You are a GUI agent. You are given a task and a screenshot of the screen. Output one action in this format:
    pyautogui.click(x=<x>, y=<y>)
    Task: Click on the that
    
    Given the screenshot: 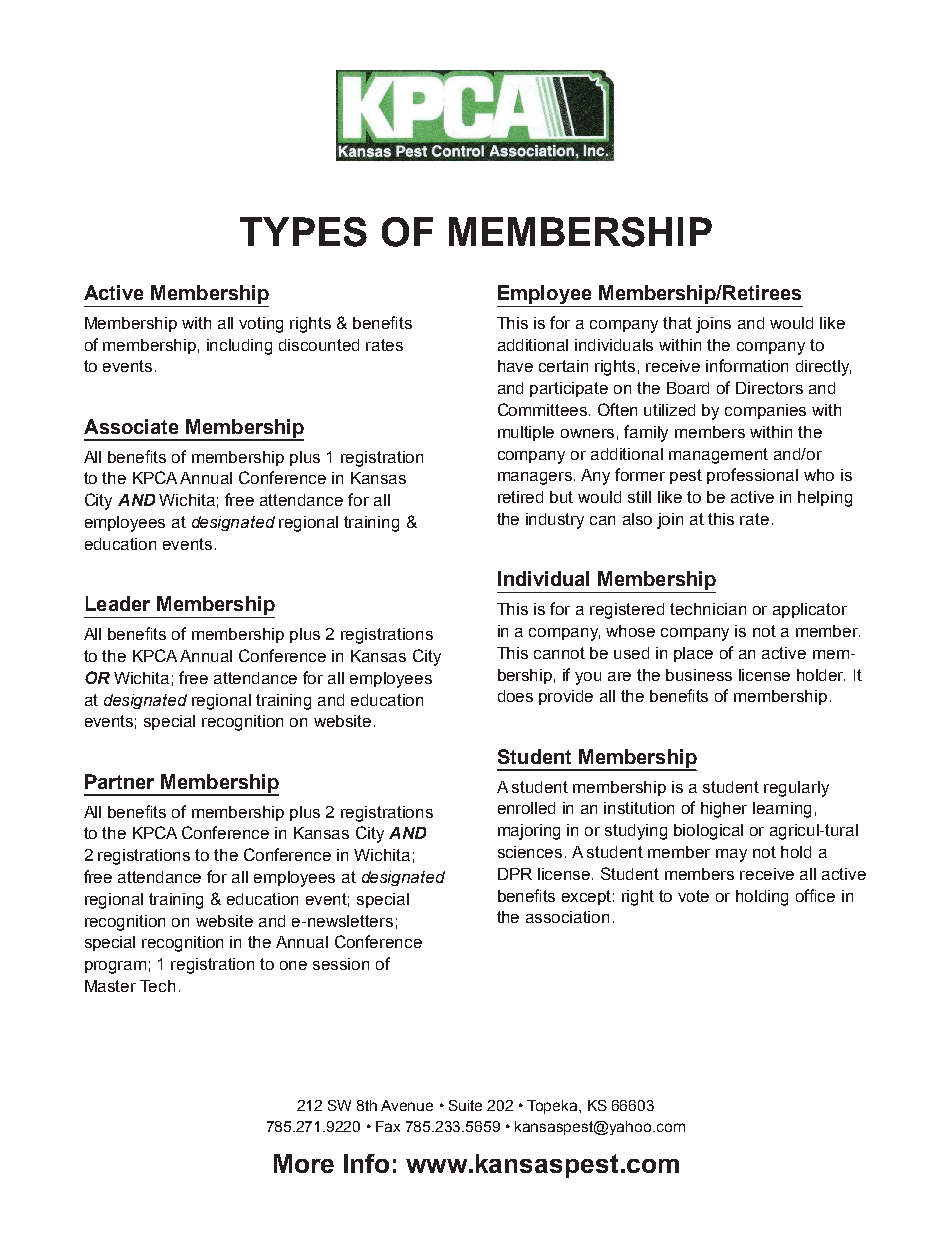 What is the action you would take?
    pyautogui.click(x=677, y=323)
